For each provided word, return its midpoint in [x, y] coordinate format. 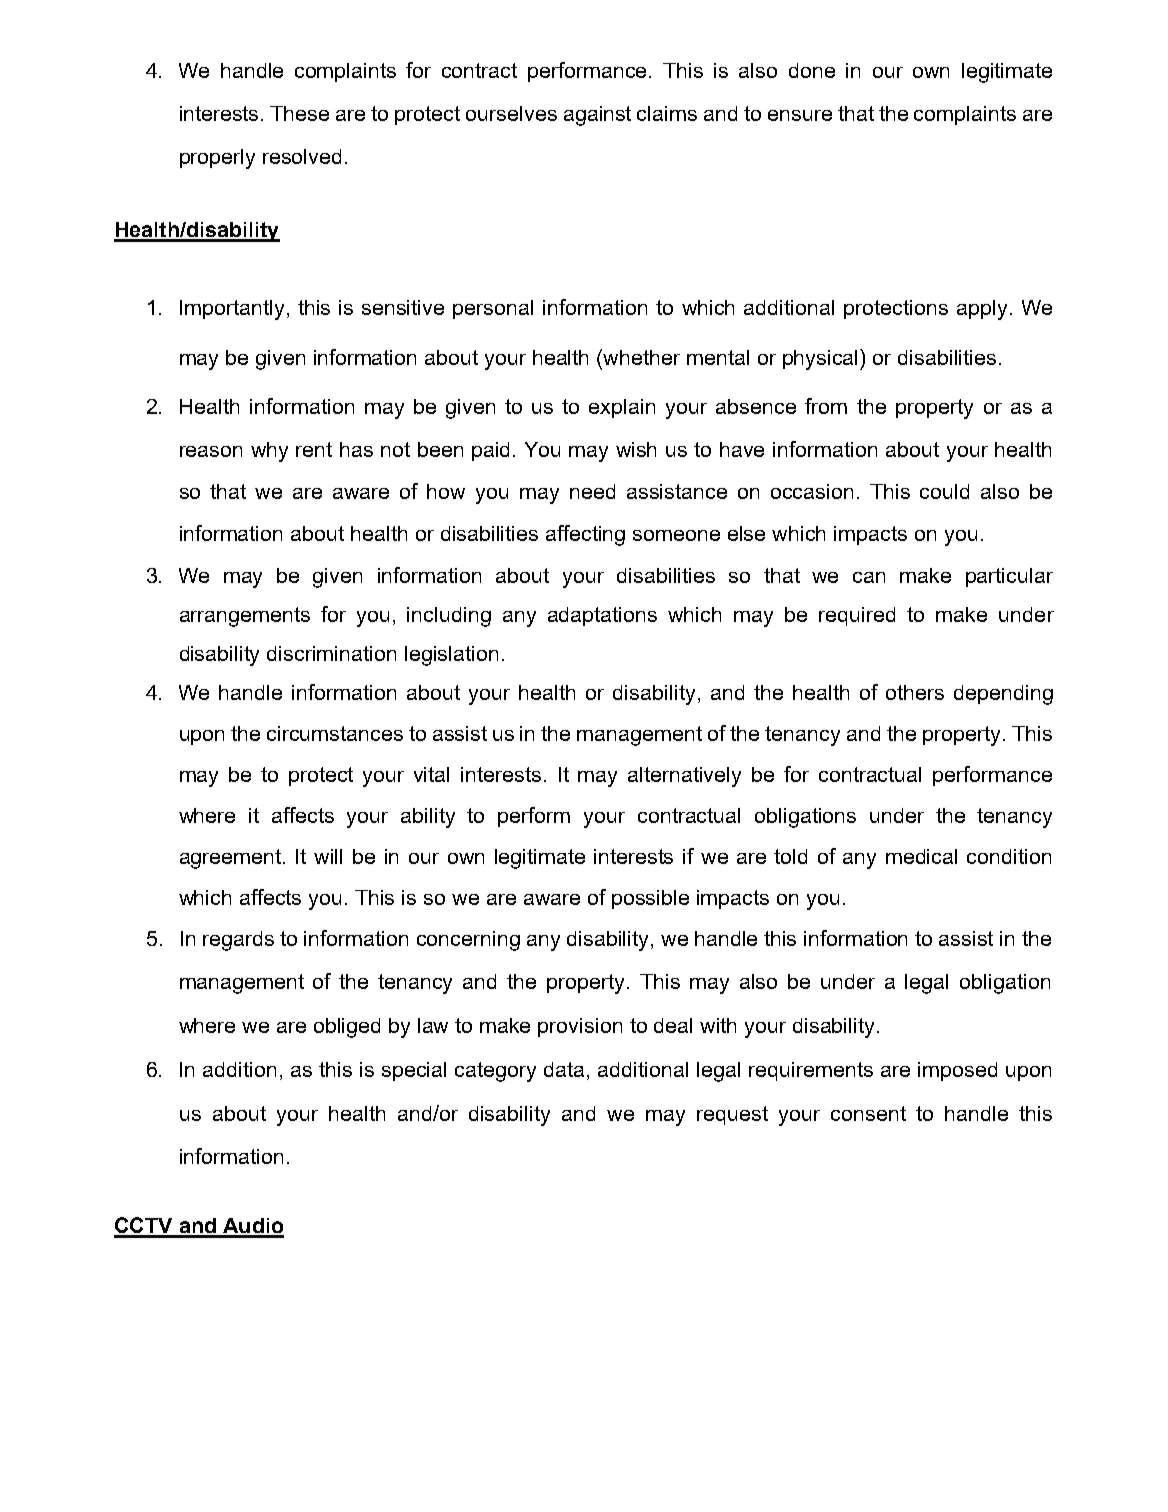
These [299, 113]
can [869, 577]
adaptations [602, 616]
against [597, 116]
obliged [347, 1028]
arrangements [245, 617]
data [564, 1069]
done [812, 70]
